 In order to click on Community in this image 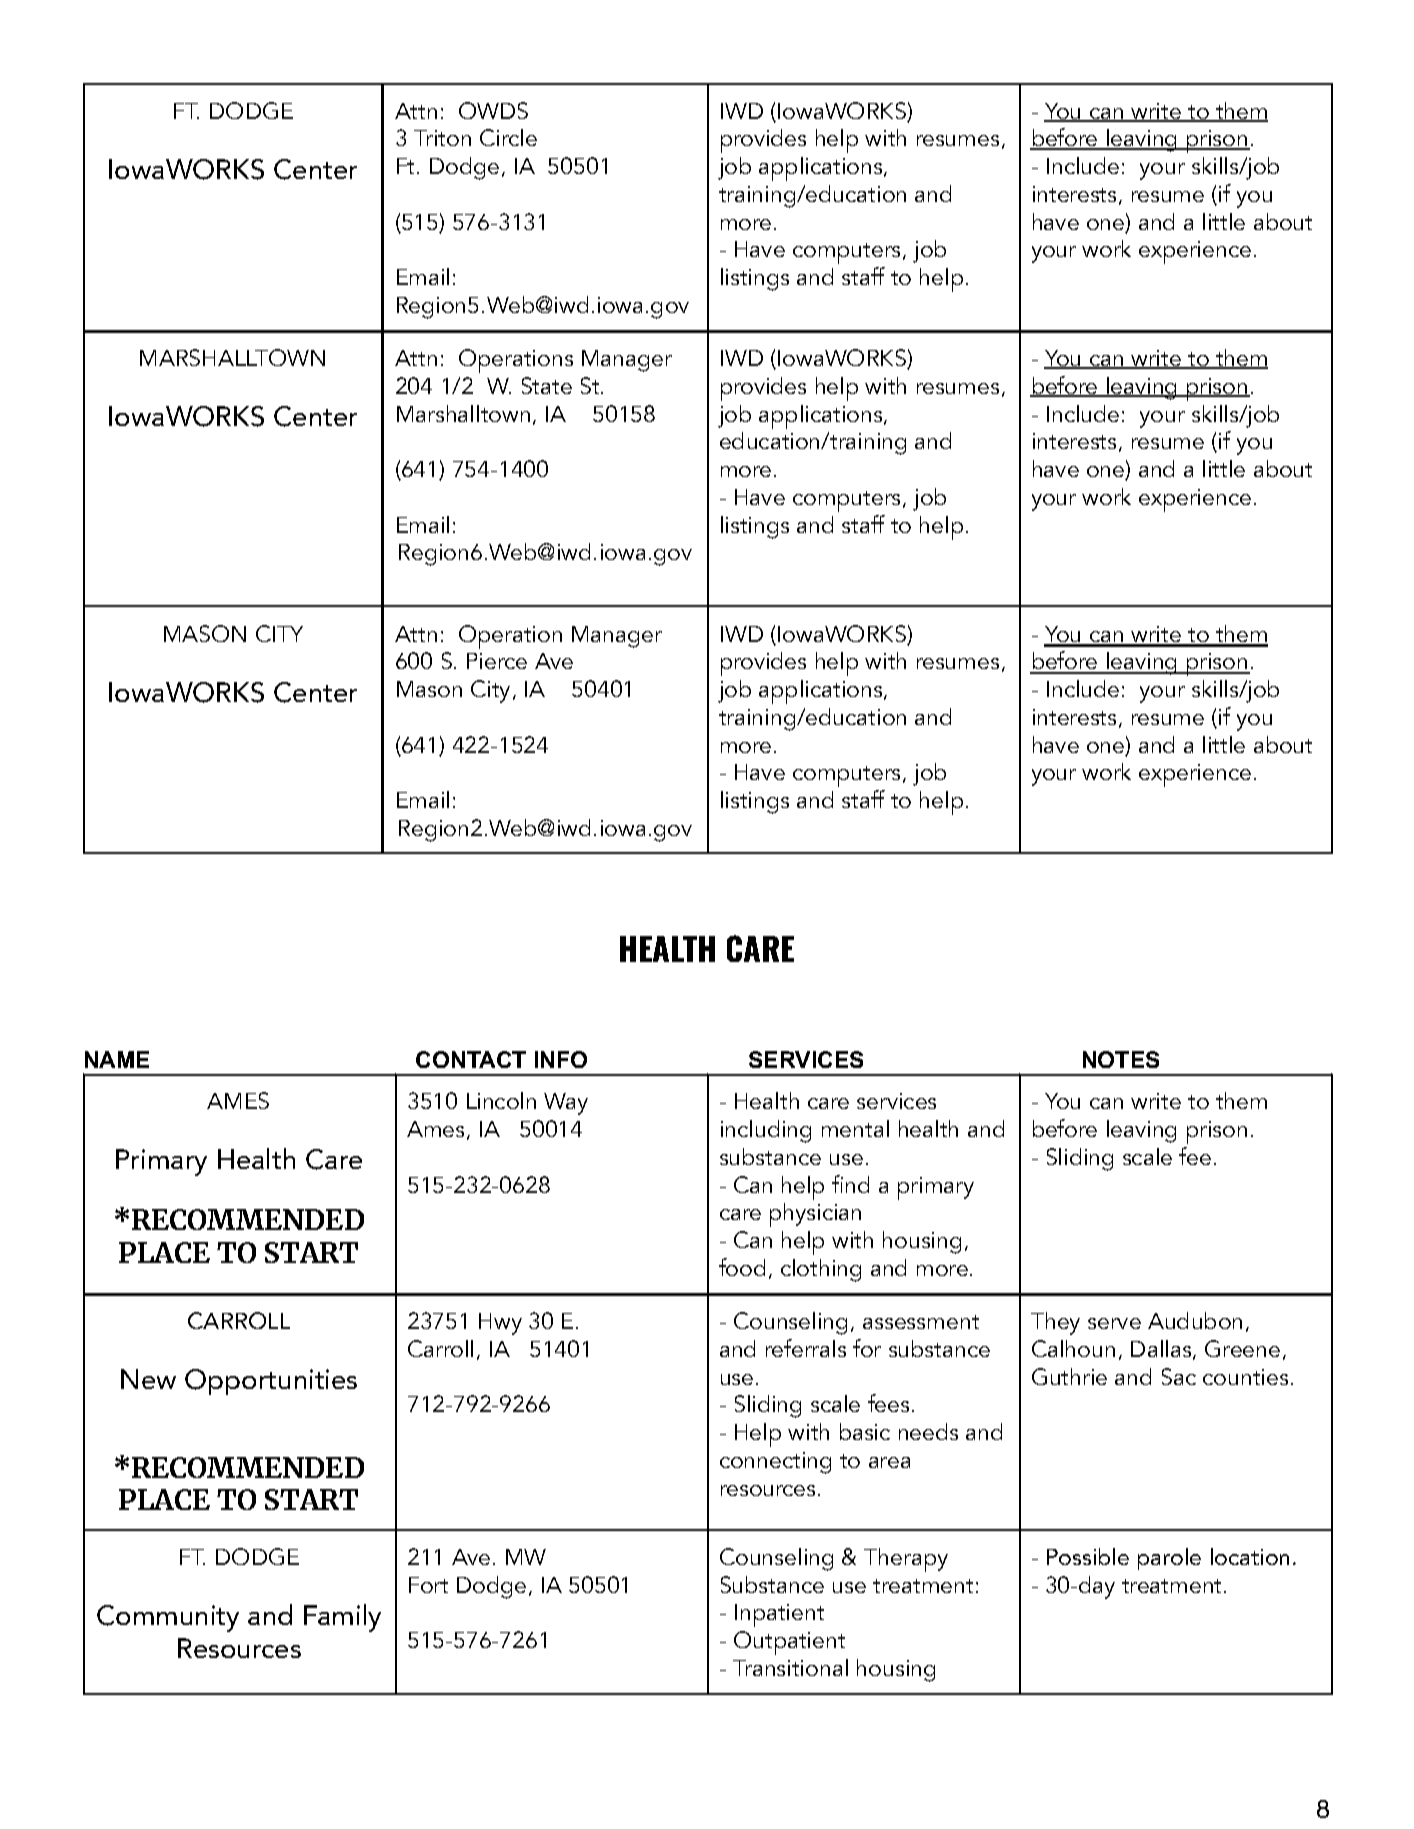, I will do `click(168, 1618)`.
